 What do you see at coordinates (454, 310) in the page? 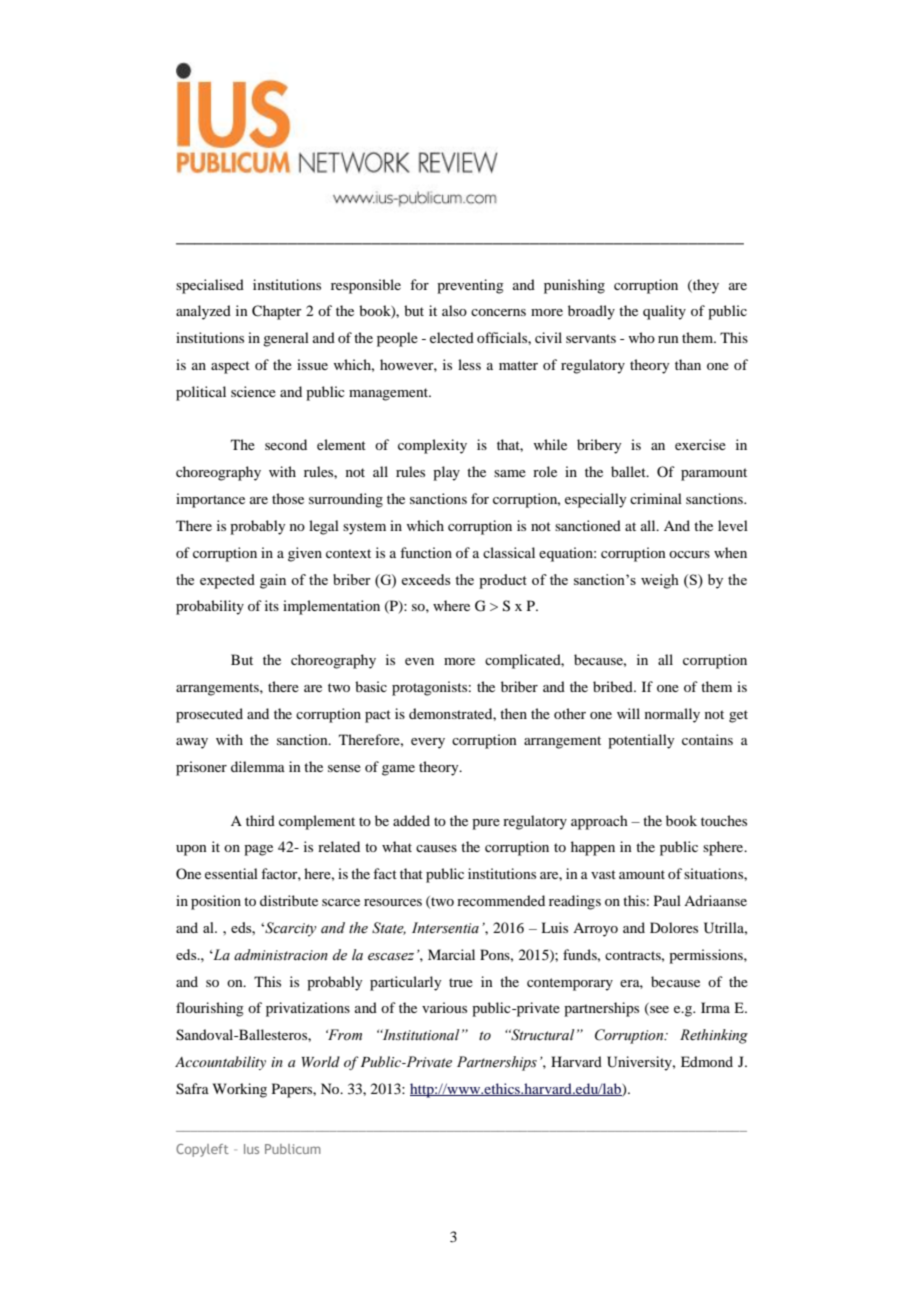
I see `also` at bounding box center [454, 310].
